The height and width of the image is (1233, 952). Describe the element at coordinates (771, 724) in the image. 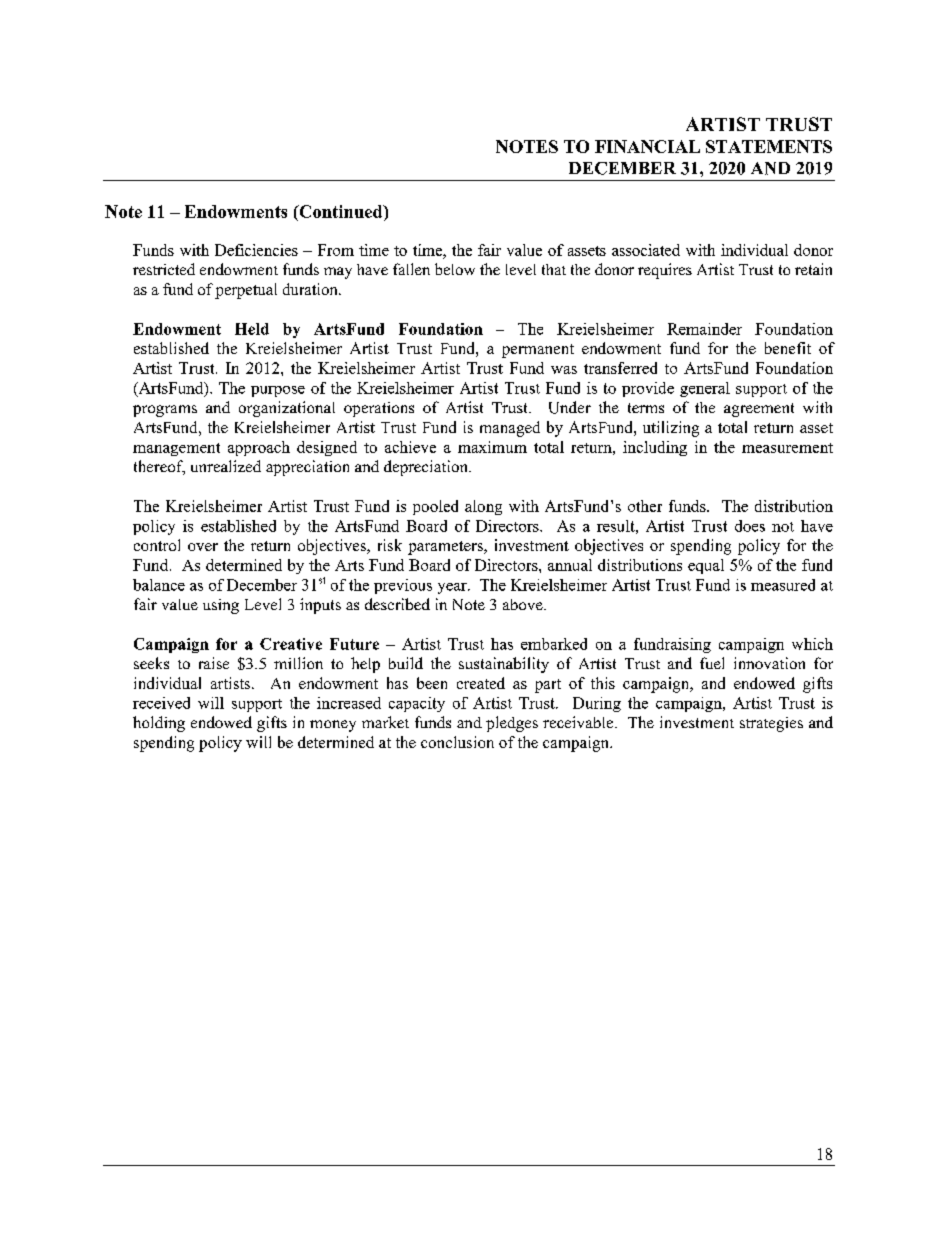

I see `strategies` at that location.
